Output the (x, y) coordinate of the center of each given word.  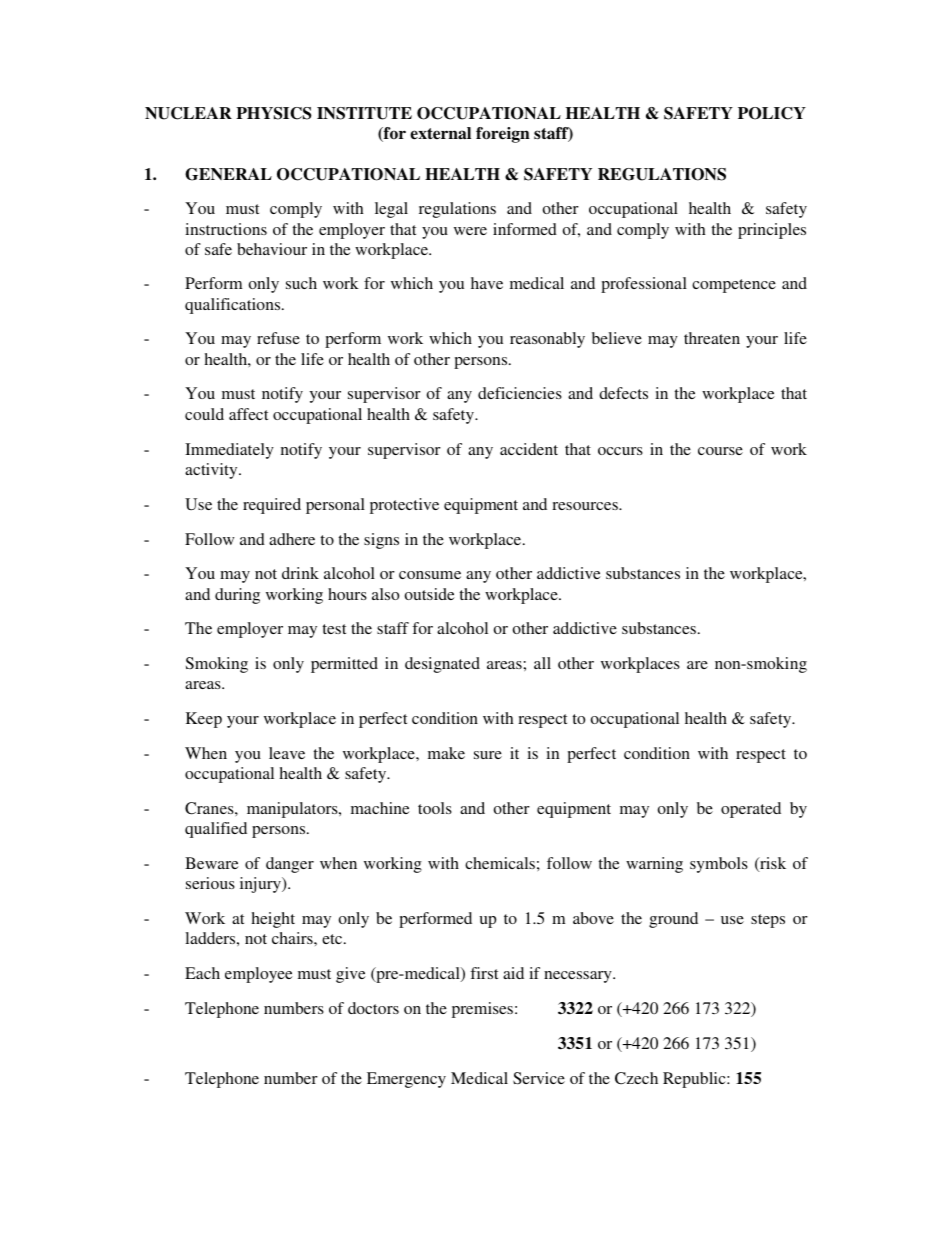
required (272, 506)
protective (404, 506)
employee (259, 975)
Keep (204, 720)
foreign (503, 135)
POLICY (772, 113)
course (720, 451)
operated (751, 810)
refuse (278, 338)
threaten (712, 338)
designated (442, 665)
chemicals (500, 863)
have (487, 283)
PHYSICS (274, 113)
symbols (719, 865)
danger (290, 865)
